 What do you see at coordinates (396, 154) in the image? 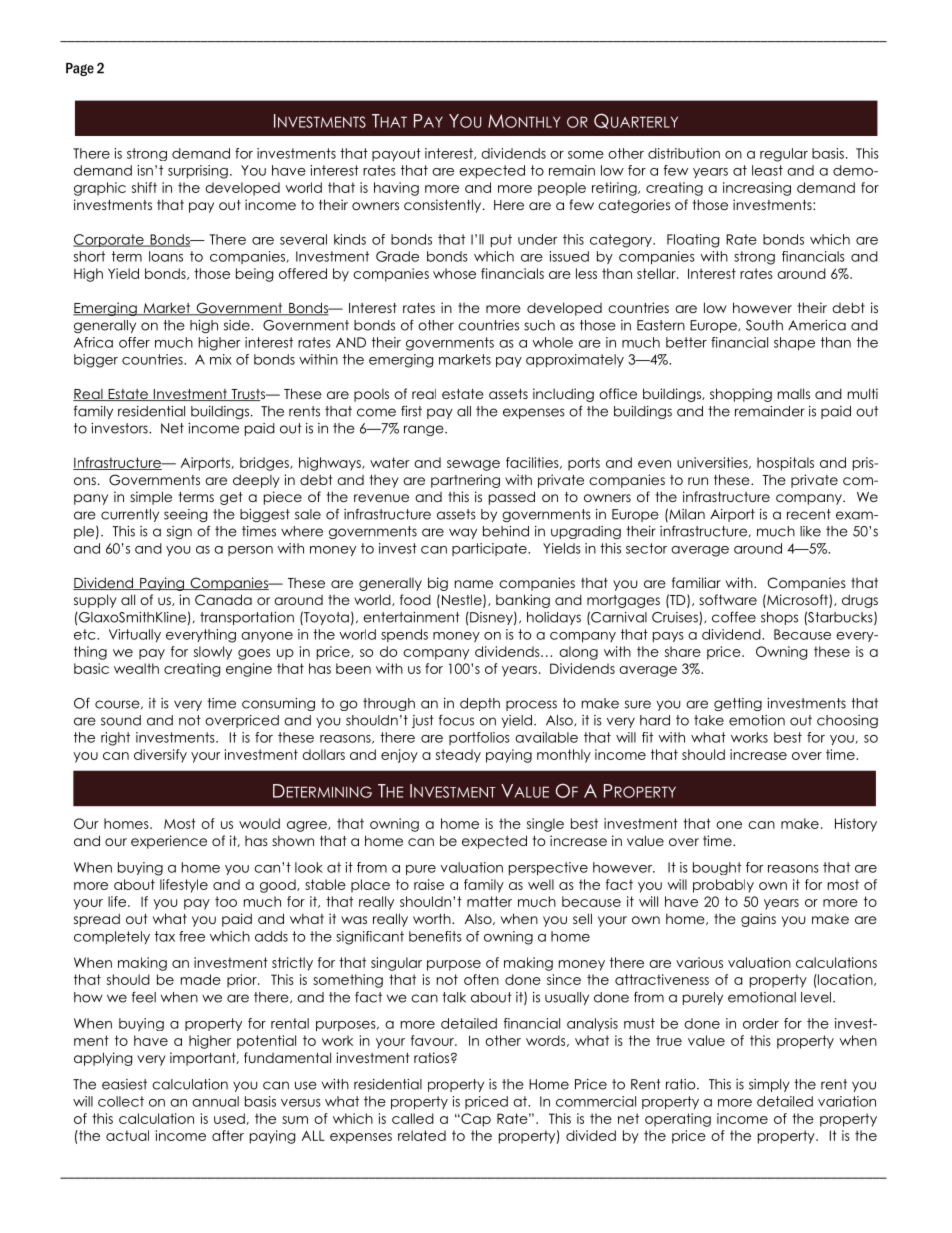
I see `payout` at bounding box center [396, 154].
